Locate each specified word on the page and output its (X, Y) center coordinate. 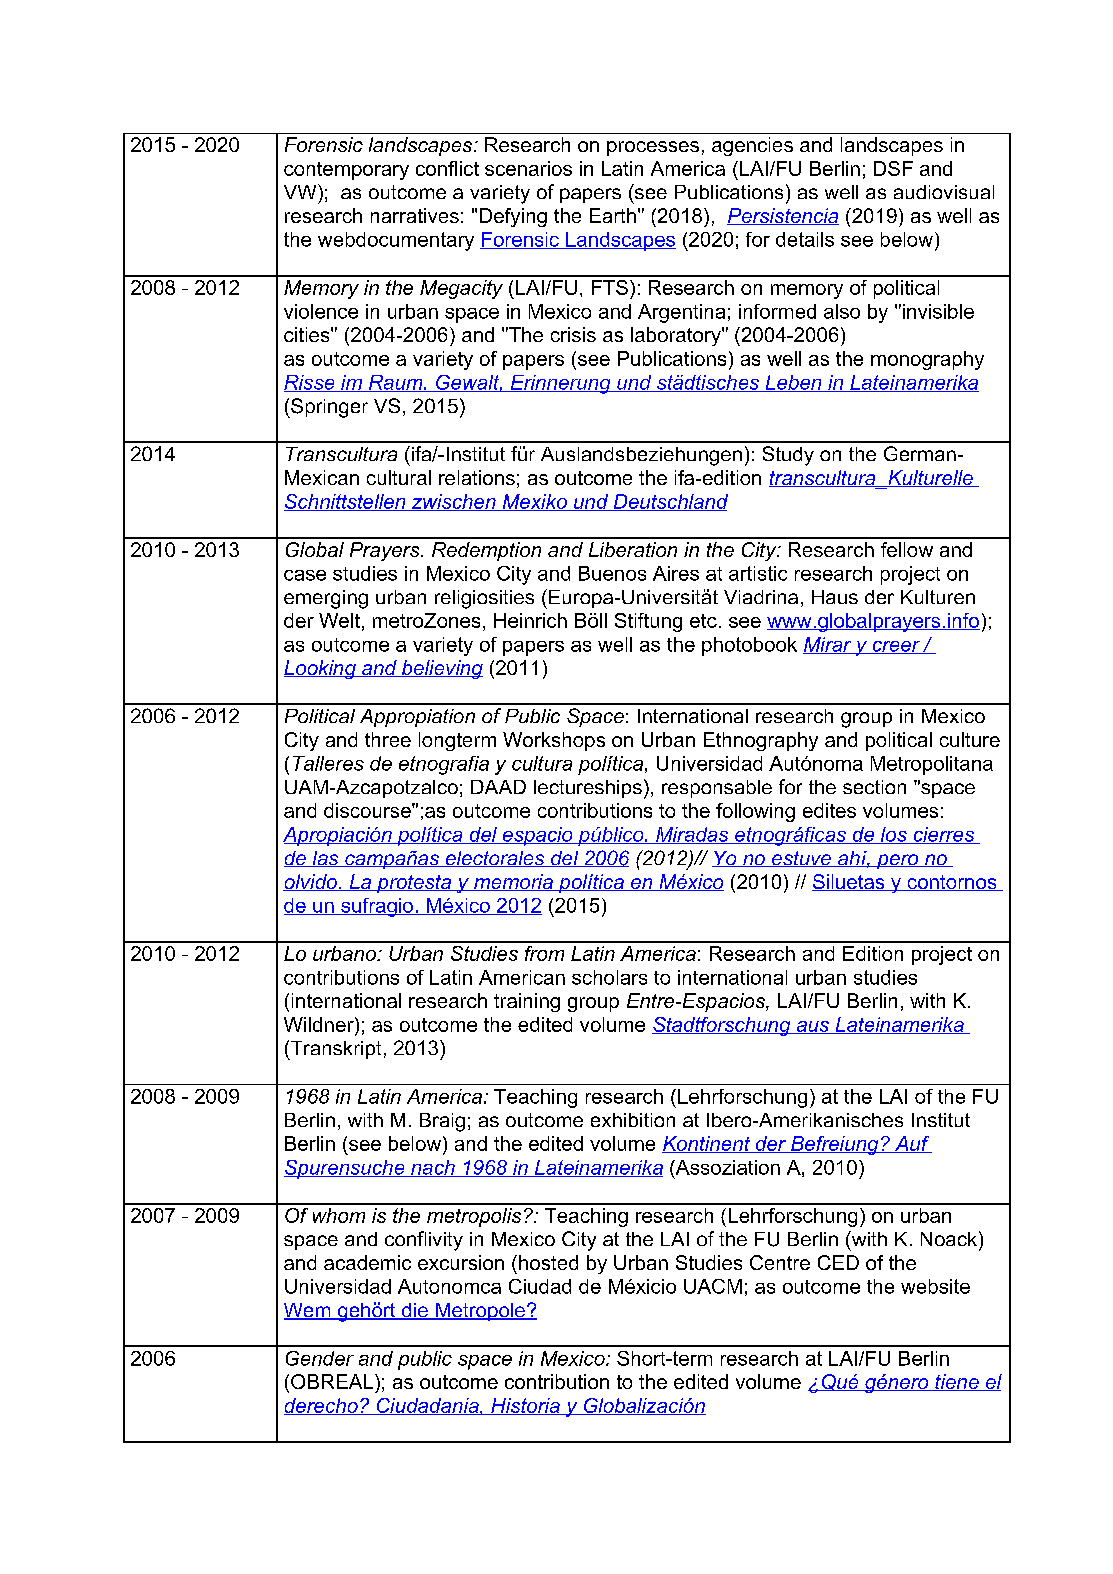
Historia (525, 1406)
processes (653, 148)
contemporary (346, 171)
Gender (320, 1358)
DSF (893, 168)
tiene (957, 1382)
